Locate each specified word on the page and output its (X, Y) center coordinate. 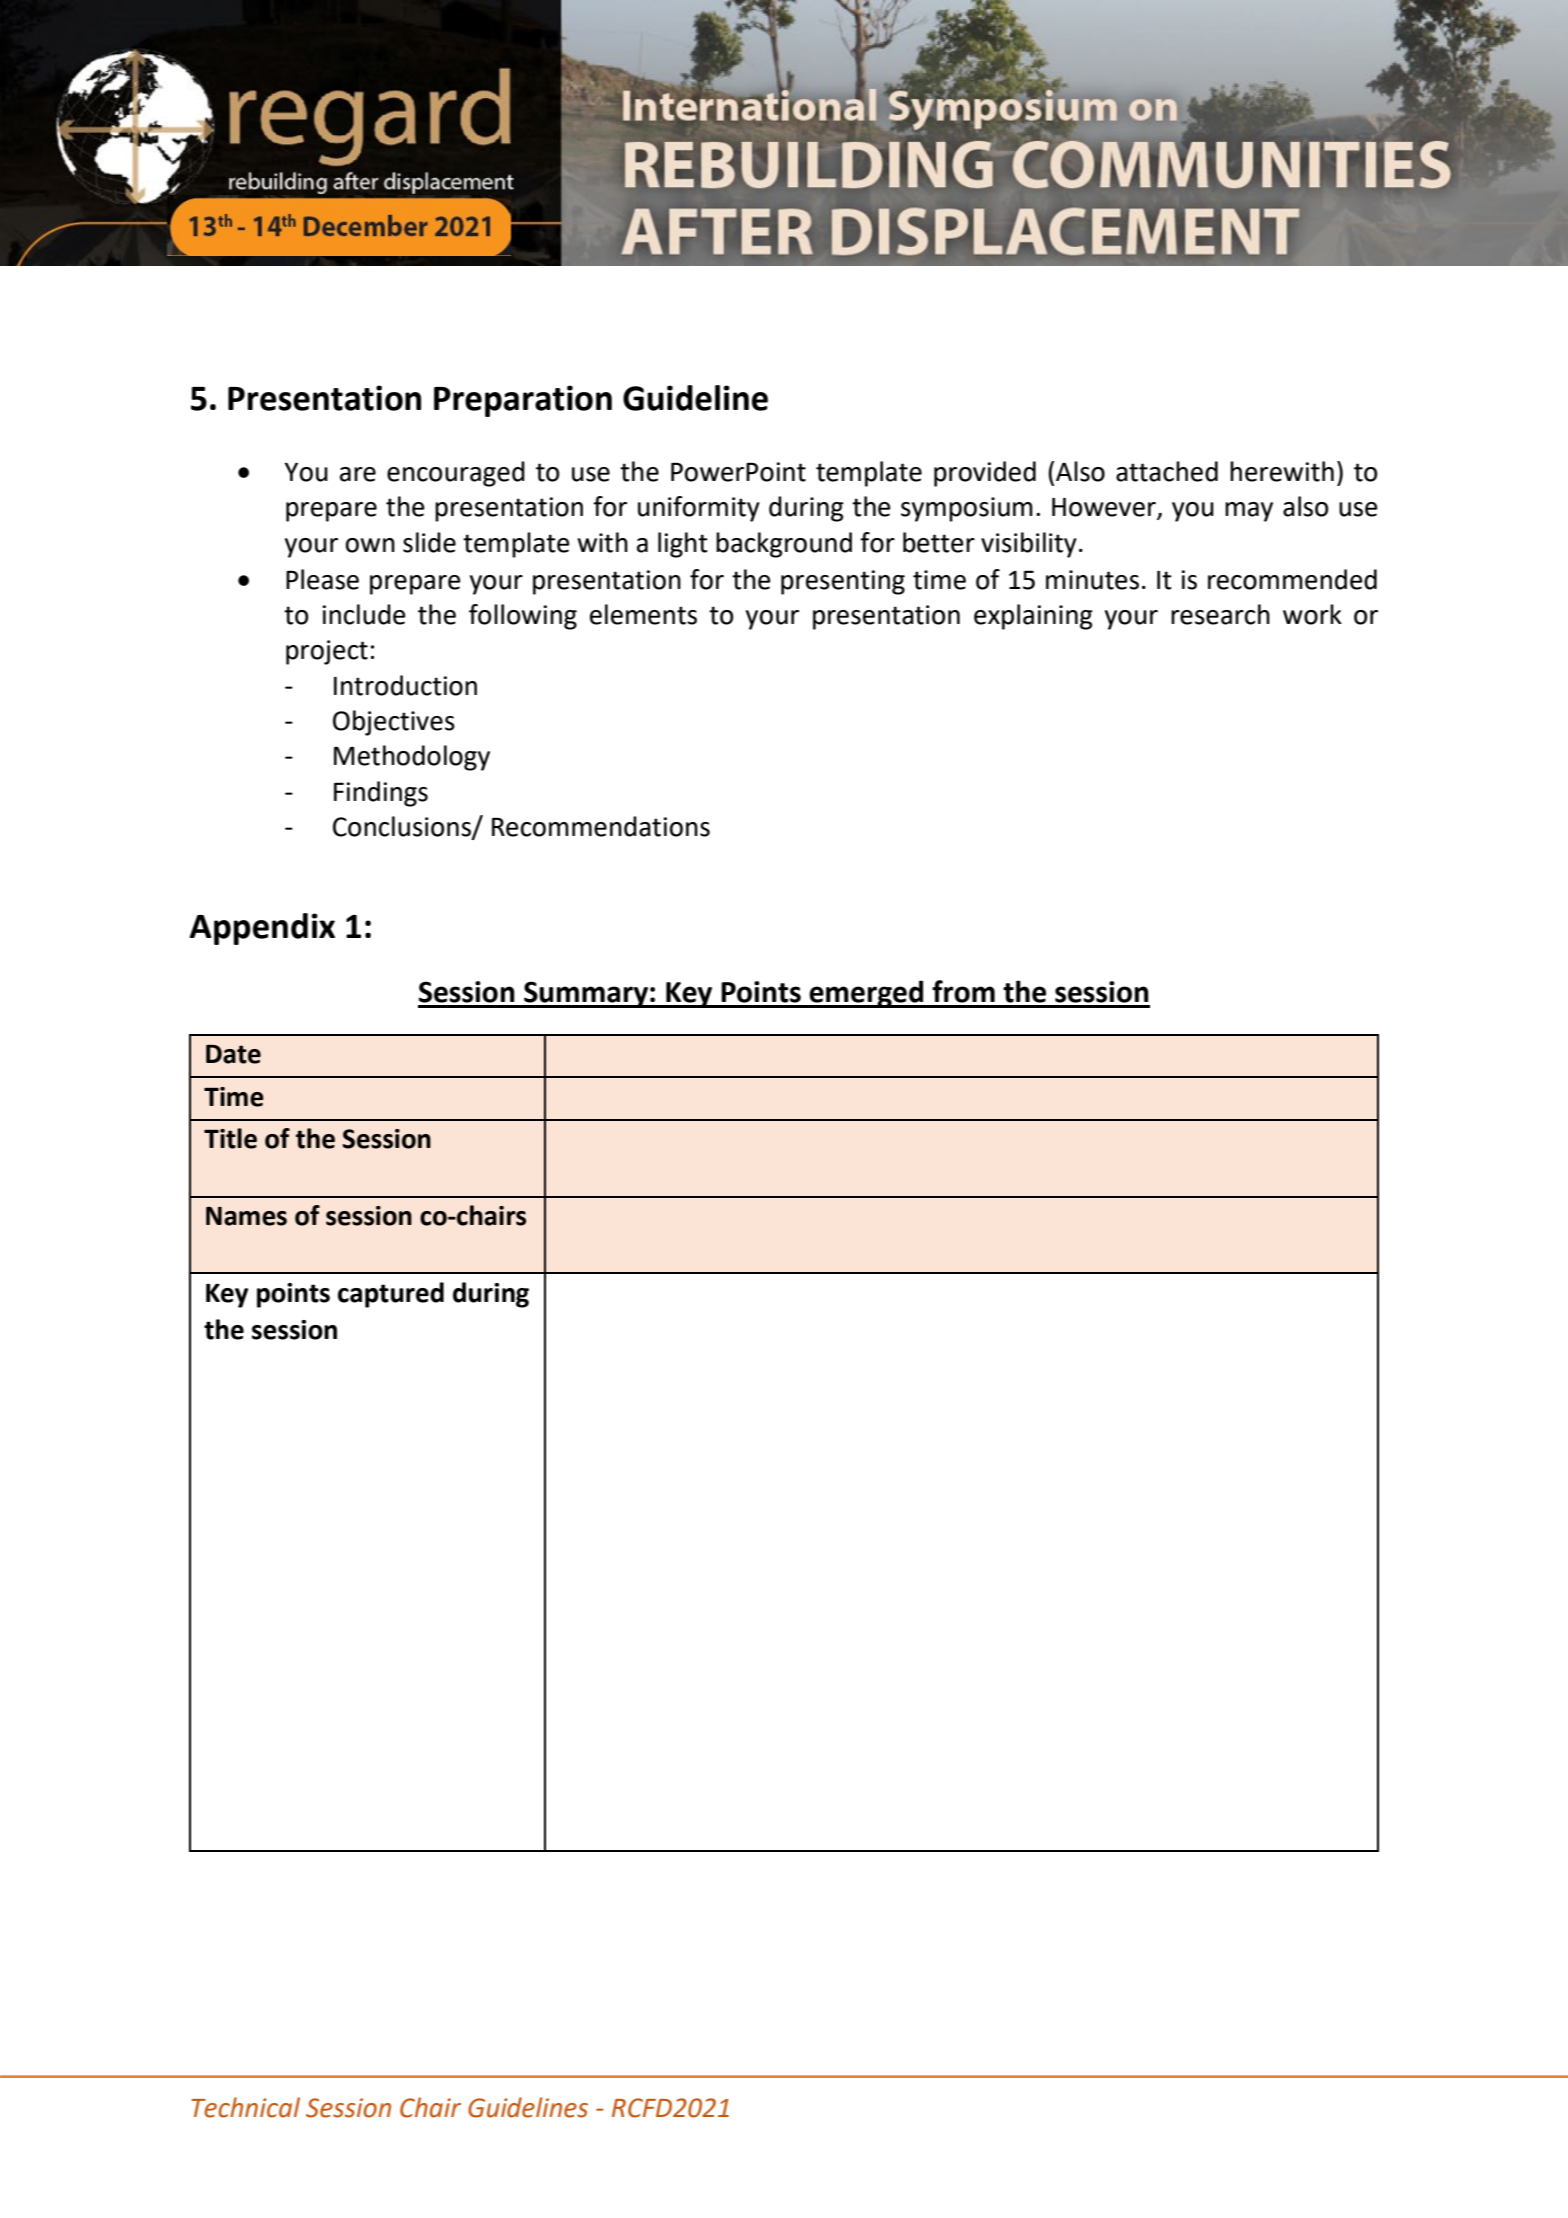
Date (233, 1054)
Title (230, 1138)
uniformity (699, 509)
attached (1167, 471)
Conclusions (403, 827)
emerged (866, 994)
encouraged (456, 474)
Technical (245, 2107)
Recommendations (601, 826)
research (1220, 614)
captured (391, 1295)
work (1312, 614)
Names (246, 1216)
